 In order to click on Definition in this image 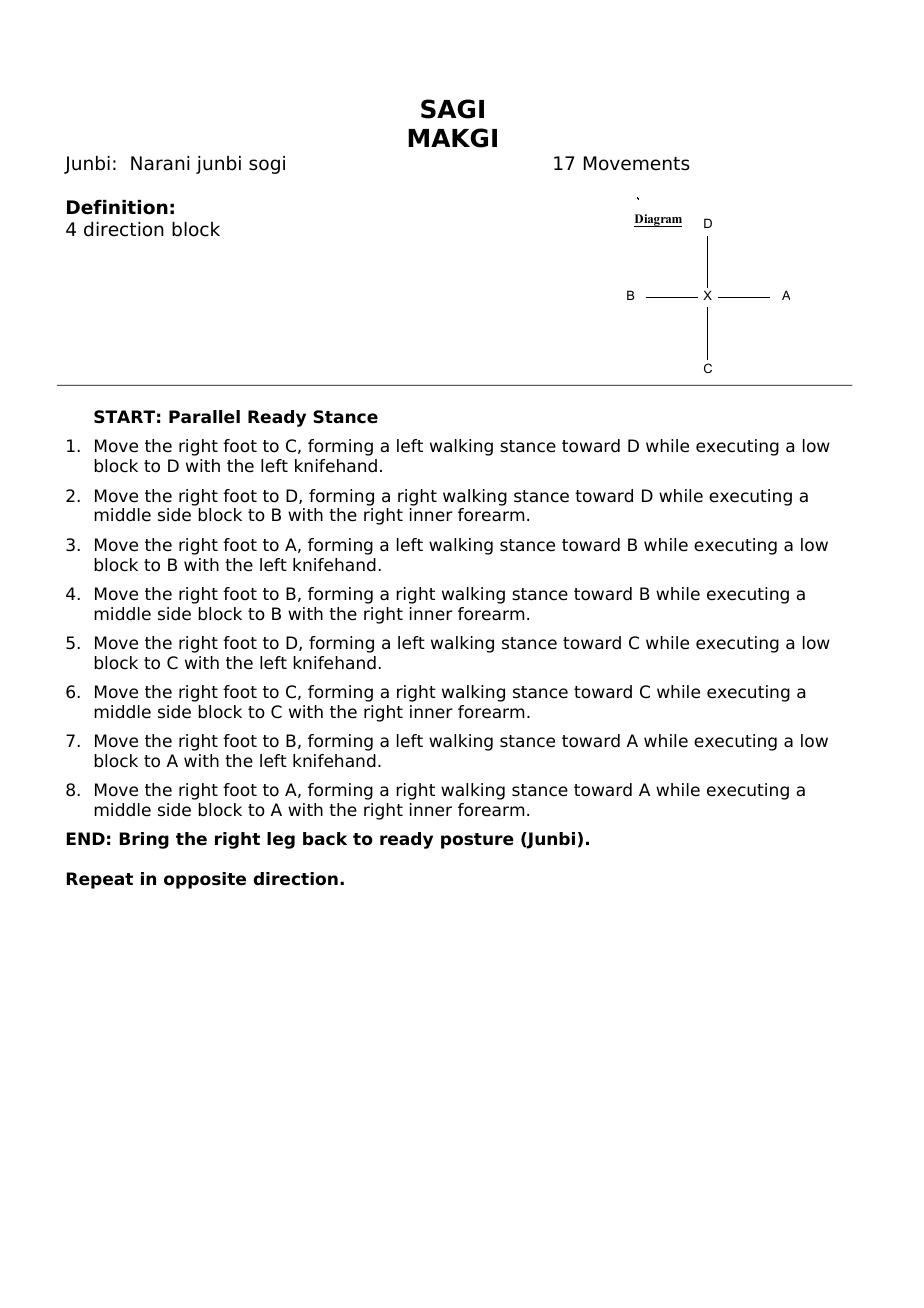, I will do `click(117, 207)`.
